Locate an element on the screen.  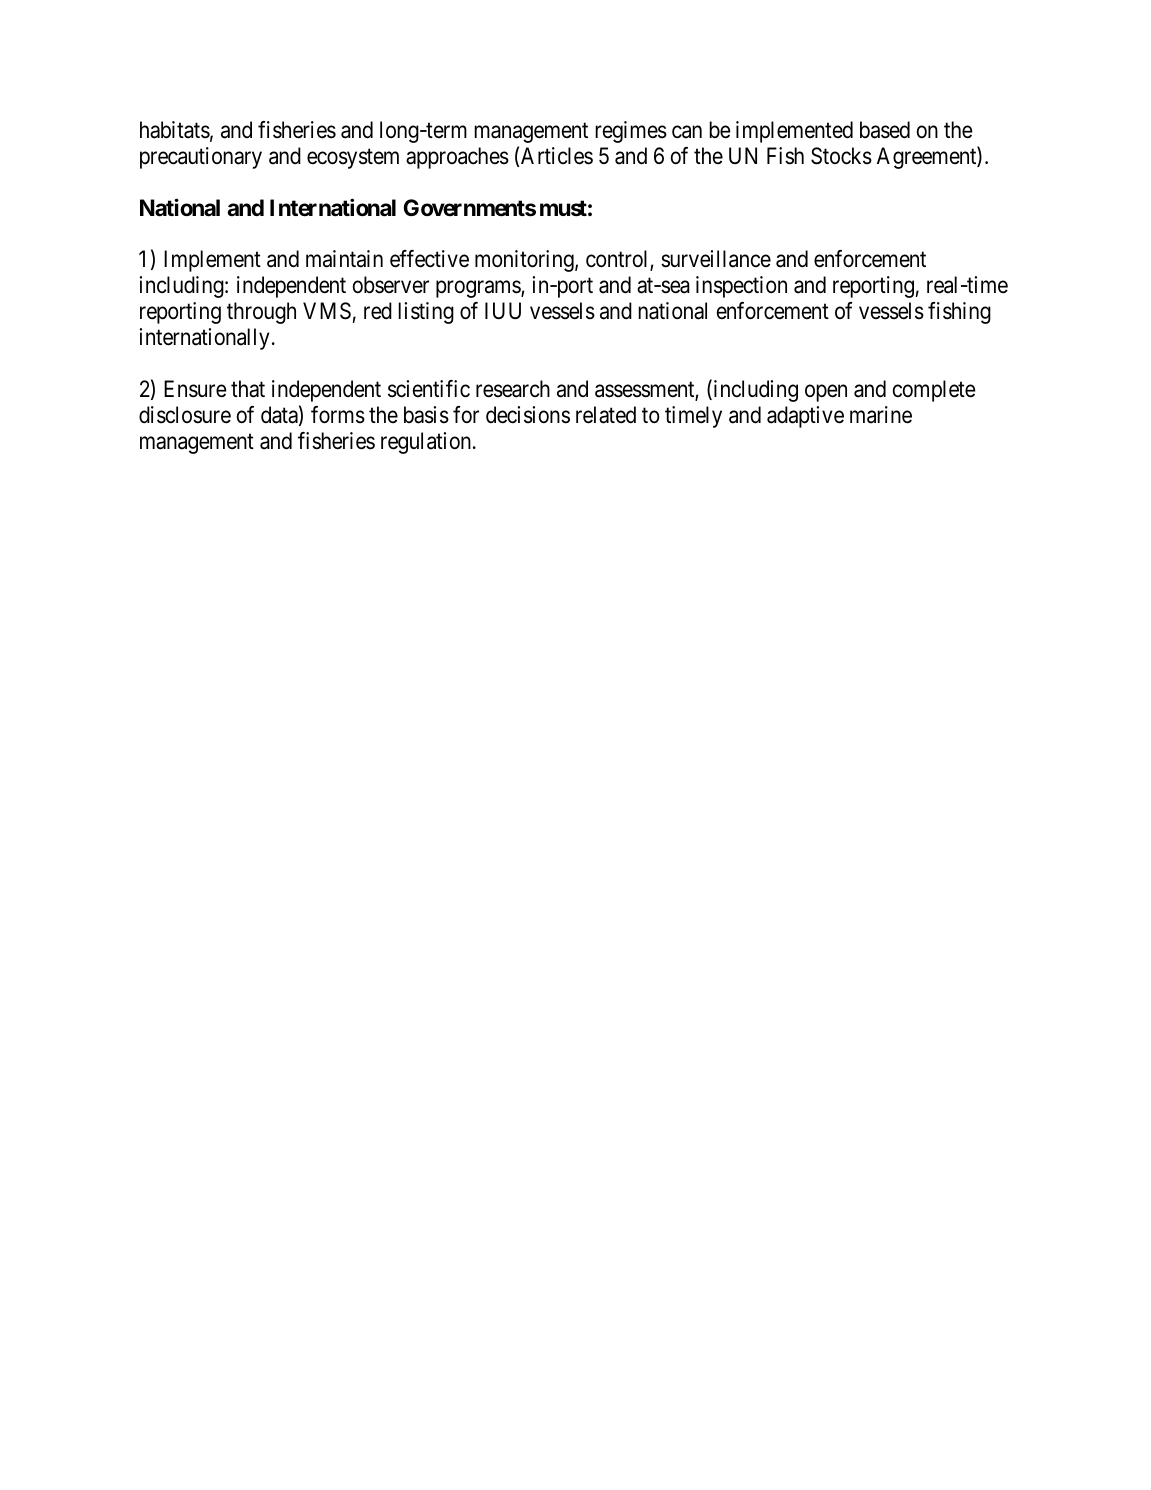
based is located at coordinates (885, 130).
